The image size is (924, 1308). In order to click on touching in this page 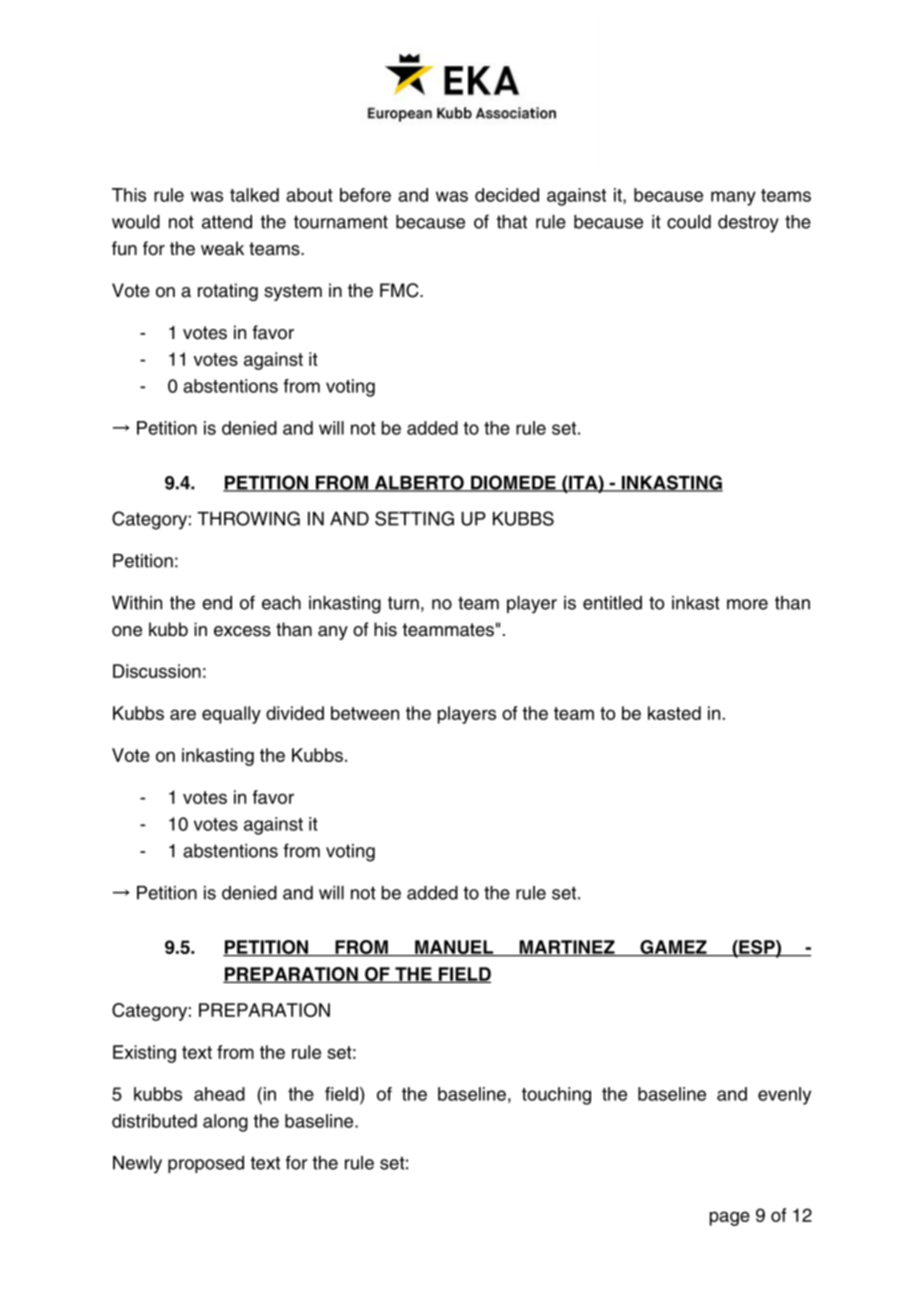, I will do `click(556, 1096)`.
